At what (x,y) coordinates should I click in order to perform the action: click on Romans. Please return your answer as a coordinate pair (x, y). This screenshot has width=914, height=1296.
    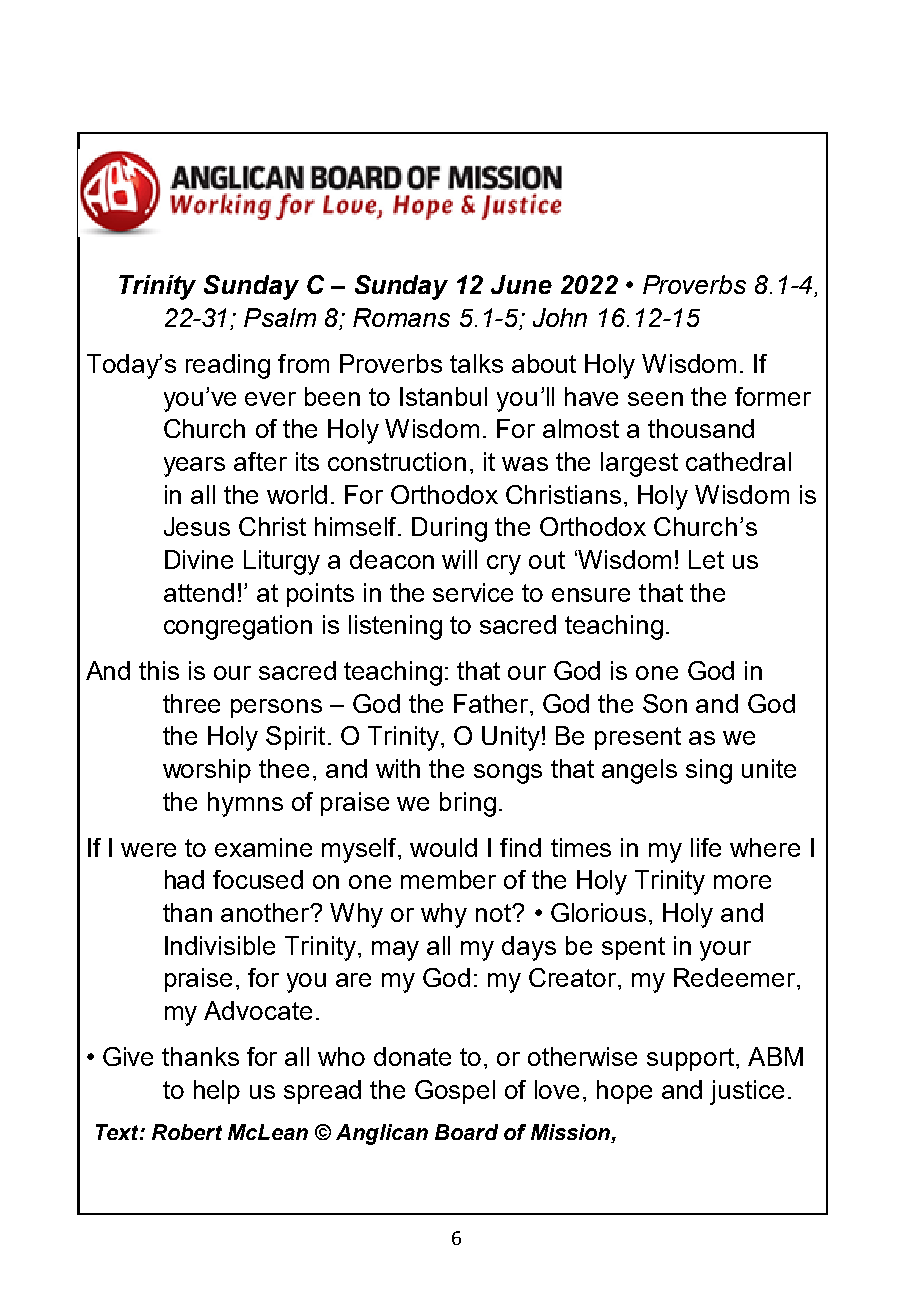
    Looking at the image, I should click on (401, 317).
